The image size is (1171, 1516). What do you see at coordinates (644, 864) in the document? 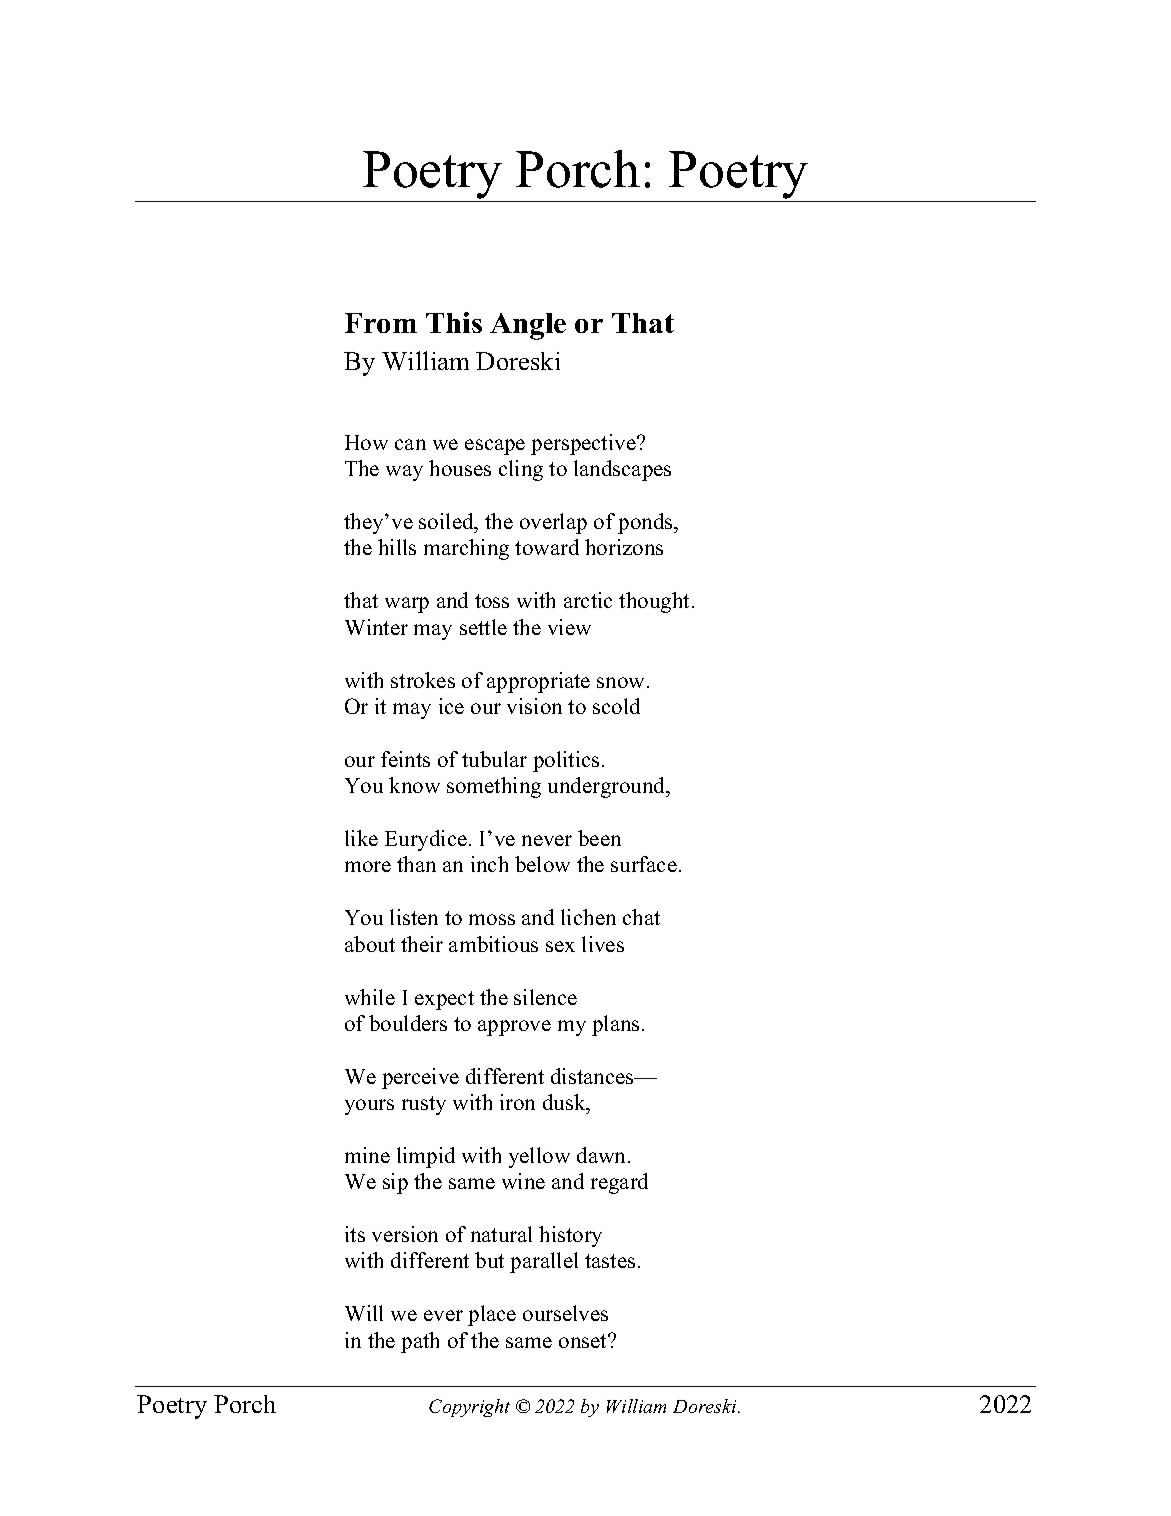
I see `surface` at bounding box center [644, 864].
